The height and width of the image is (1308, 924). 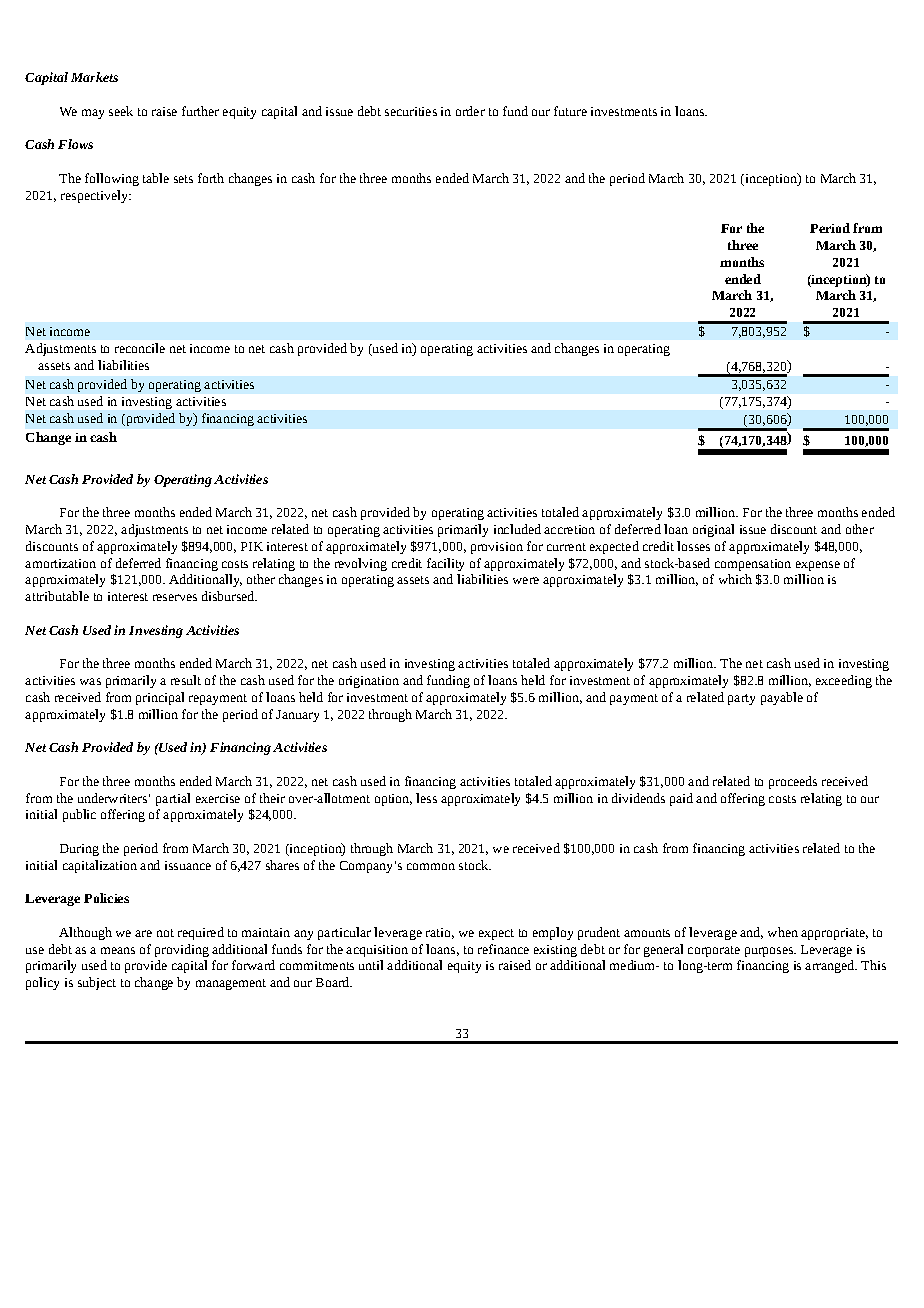 What do you see at coordinates (112, 798) in the image?
I see `underwriters` at bounding box center [112, 798].
